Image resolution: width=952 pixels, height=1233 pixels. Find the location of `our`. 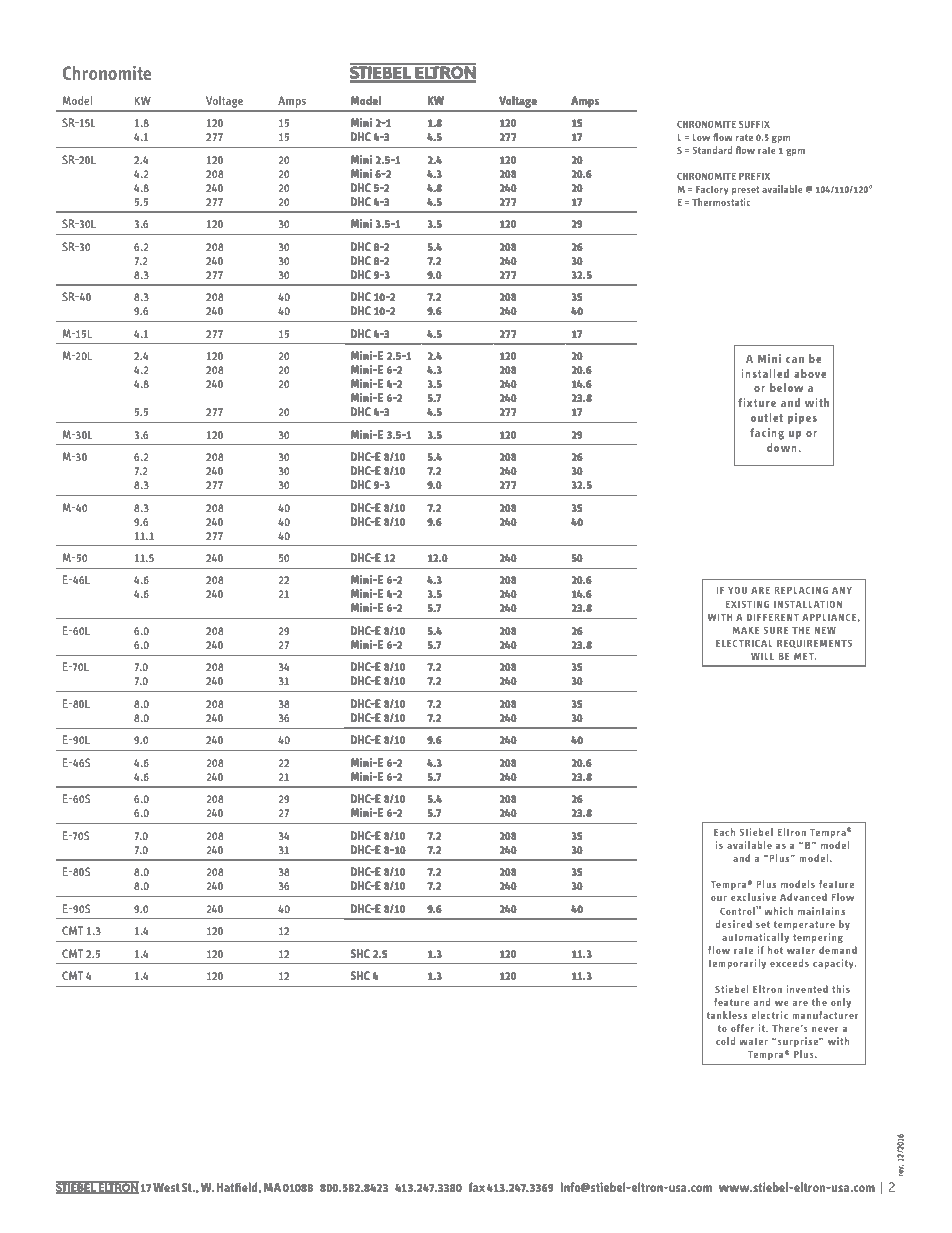

our is located at coordinates (719, 898).
